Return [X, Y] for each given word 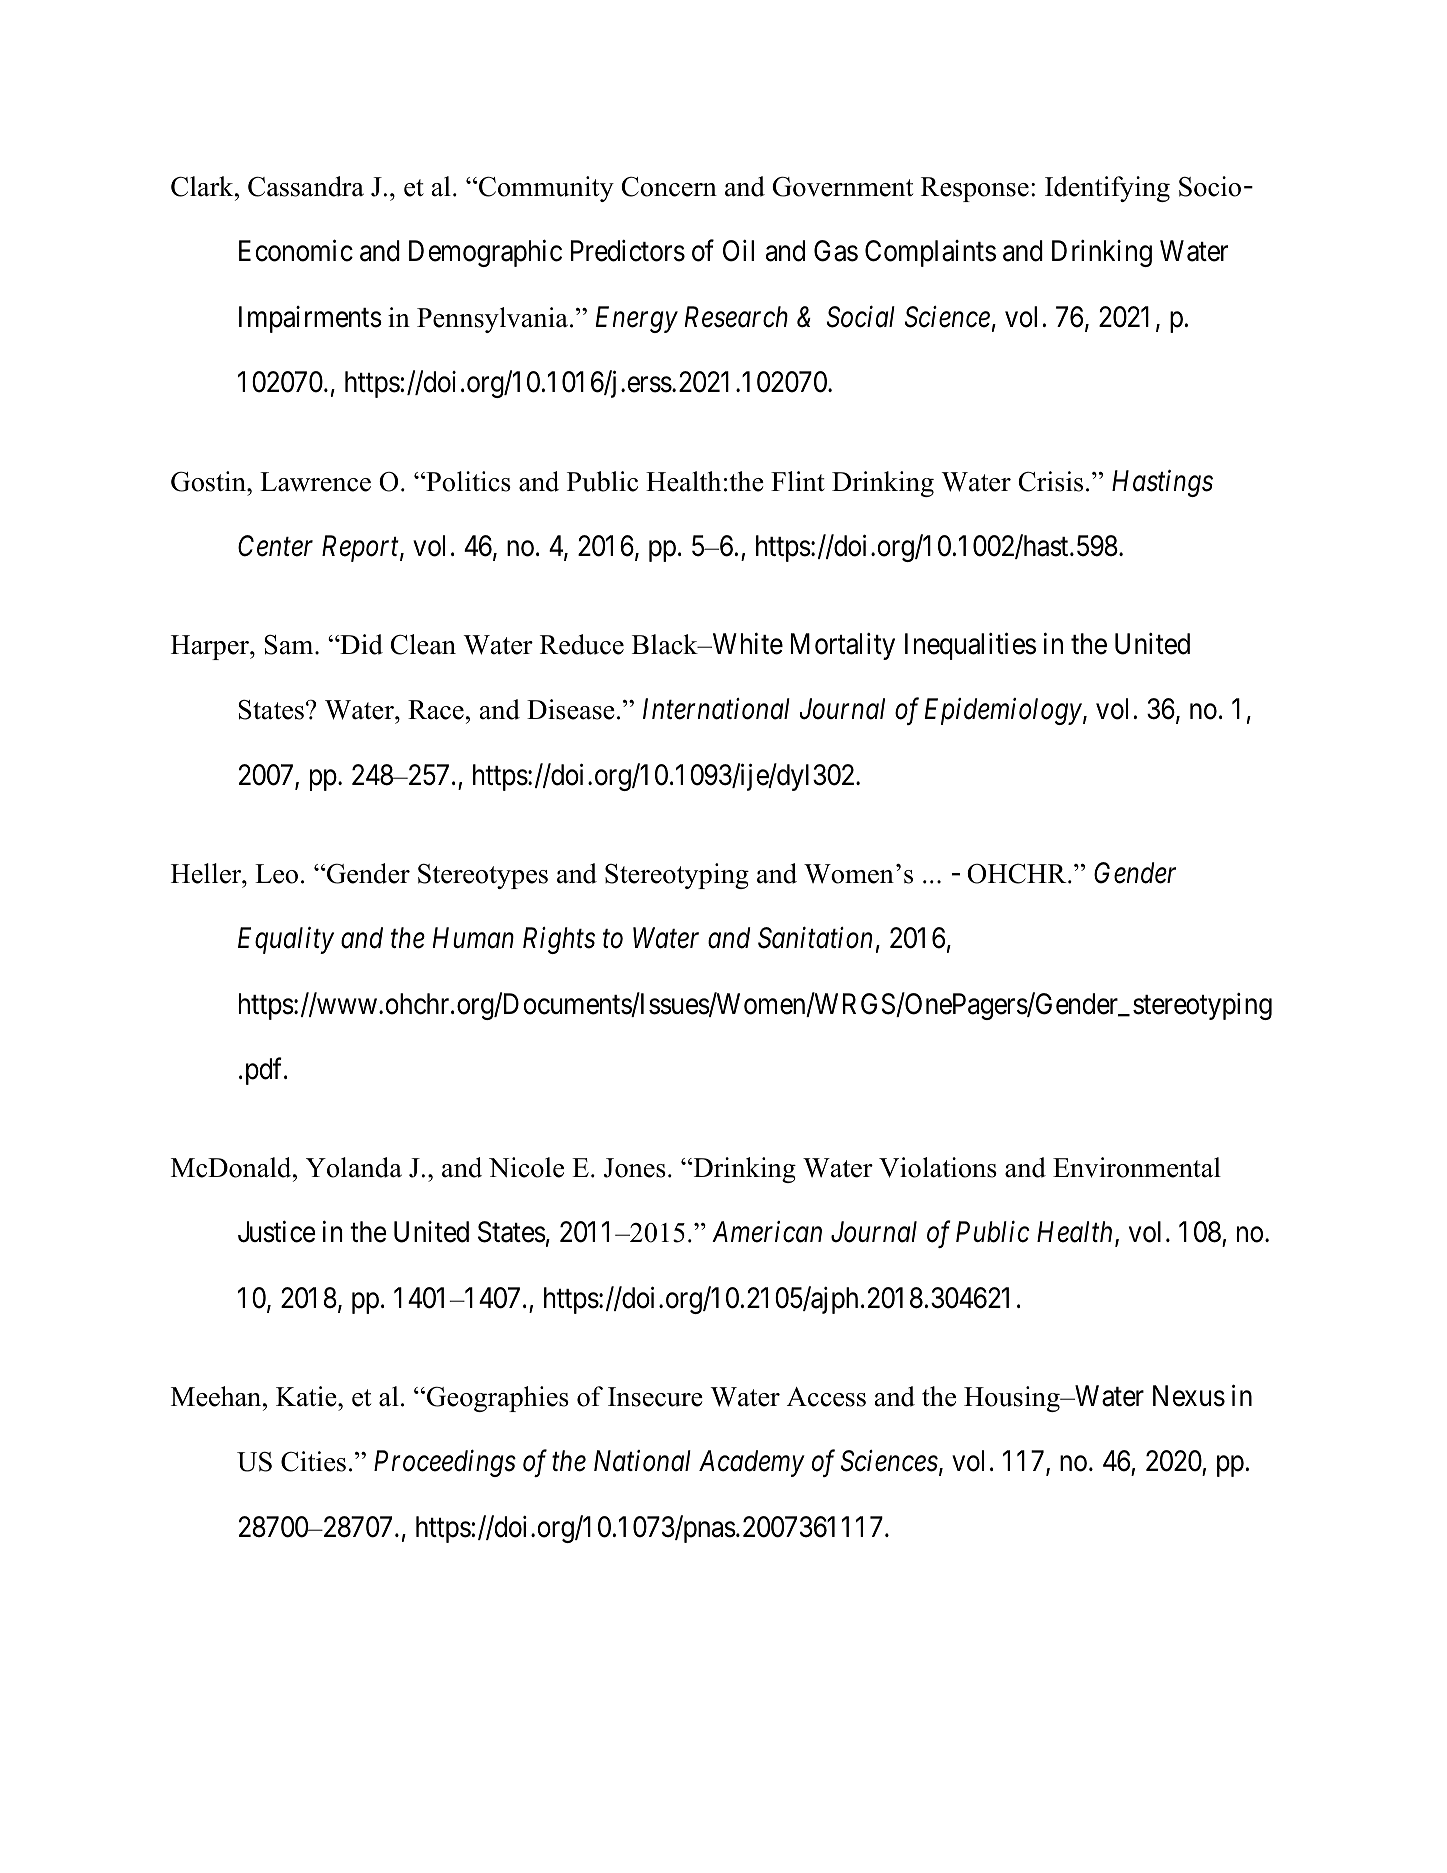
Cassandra [306, 186]
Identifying [1107, 189]
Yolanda [354, 1167]
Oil [738, 251]
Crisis [1050, 481]
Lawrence [315, 482]
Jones [635, 1168]
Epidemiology [1003, 711]
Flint [798, 481]
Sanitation [815, 938]
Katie [307, 1396]
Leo [276, 874]
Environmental [1137, 1167]
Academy [752, 1463]
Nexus [1189, 1396]
